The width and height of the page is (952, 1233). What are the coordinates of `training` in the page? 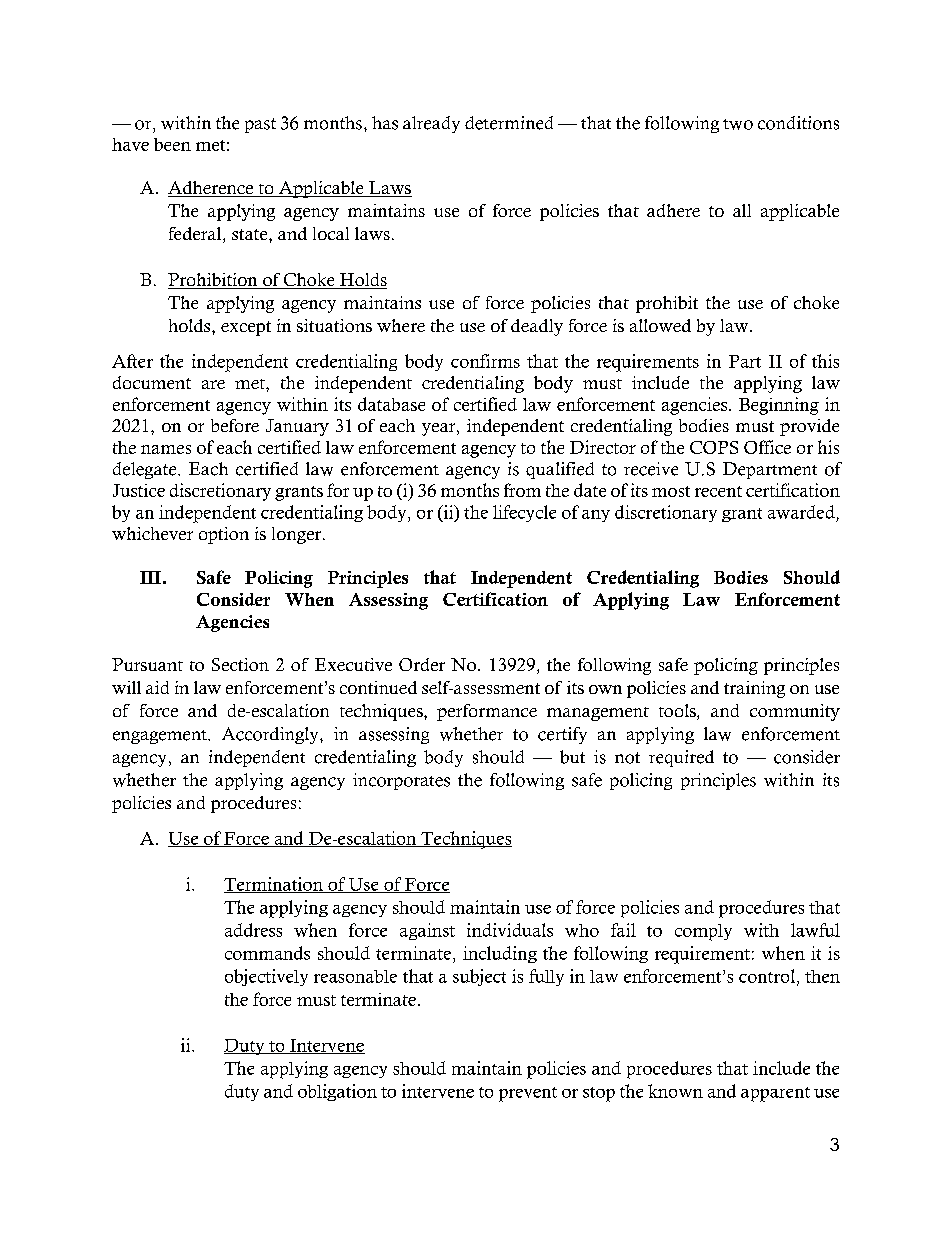 It's located at (754, 689).
